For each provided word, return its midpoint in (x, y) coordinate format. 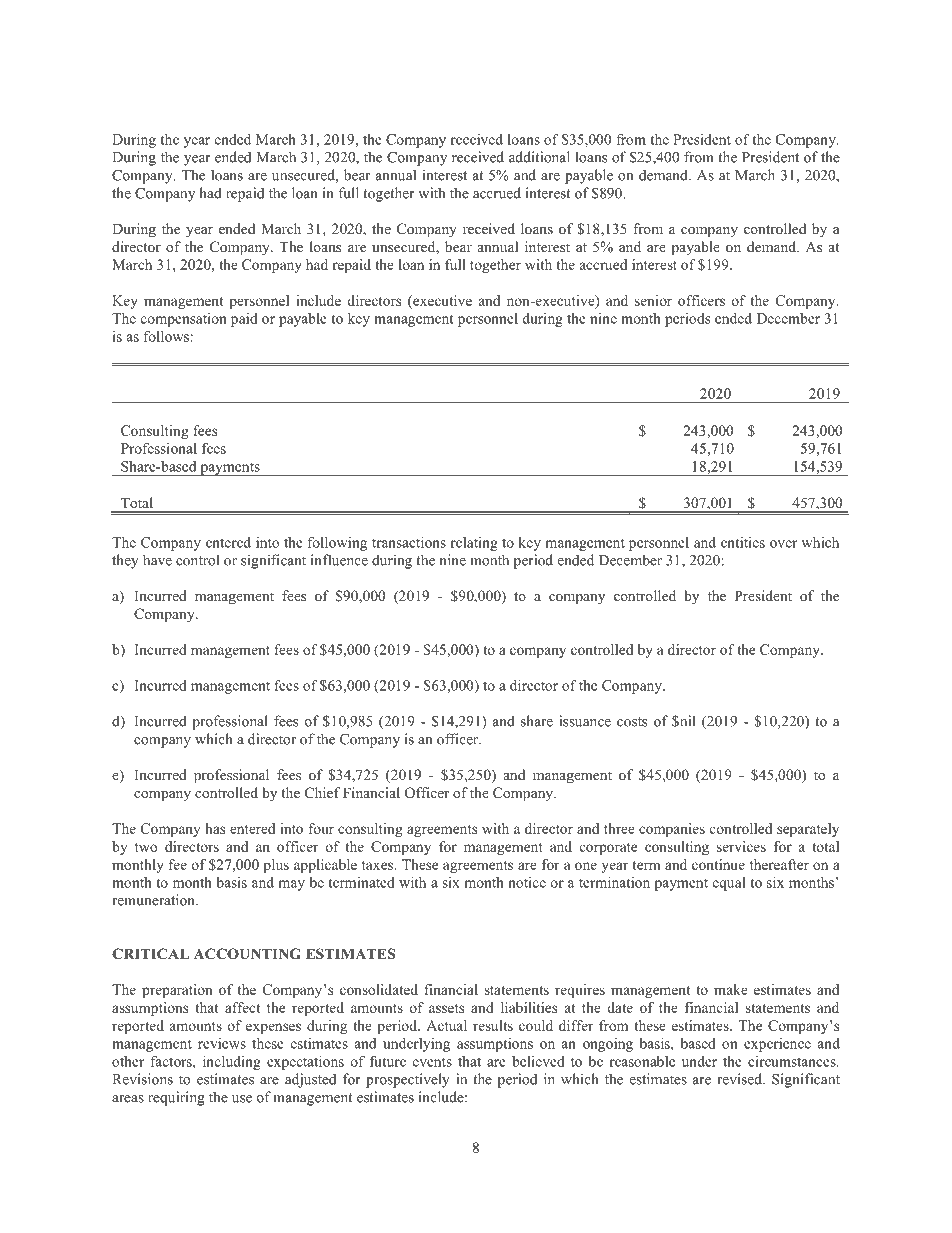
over (783, 544)
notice (527, 882)
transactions (409, 542)
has (215, 828)
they (125, 561)
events (432, 1062)
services (741, 846)
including (232, 1063)
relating (474, 544)
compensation (184, 320)
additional (539, 157)
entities (743, 542)
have (157, 560)
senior (653, 300)
